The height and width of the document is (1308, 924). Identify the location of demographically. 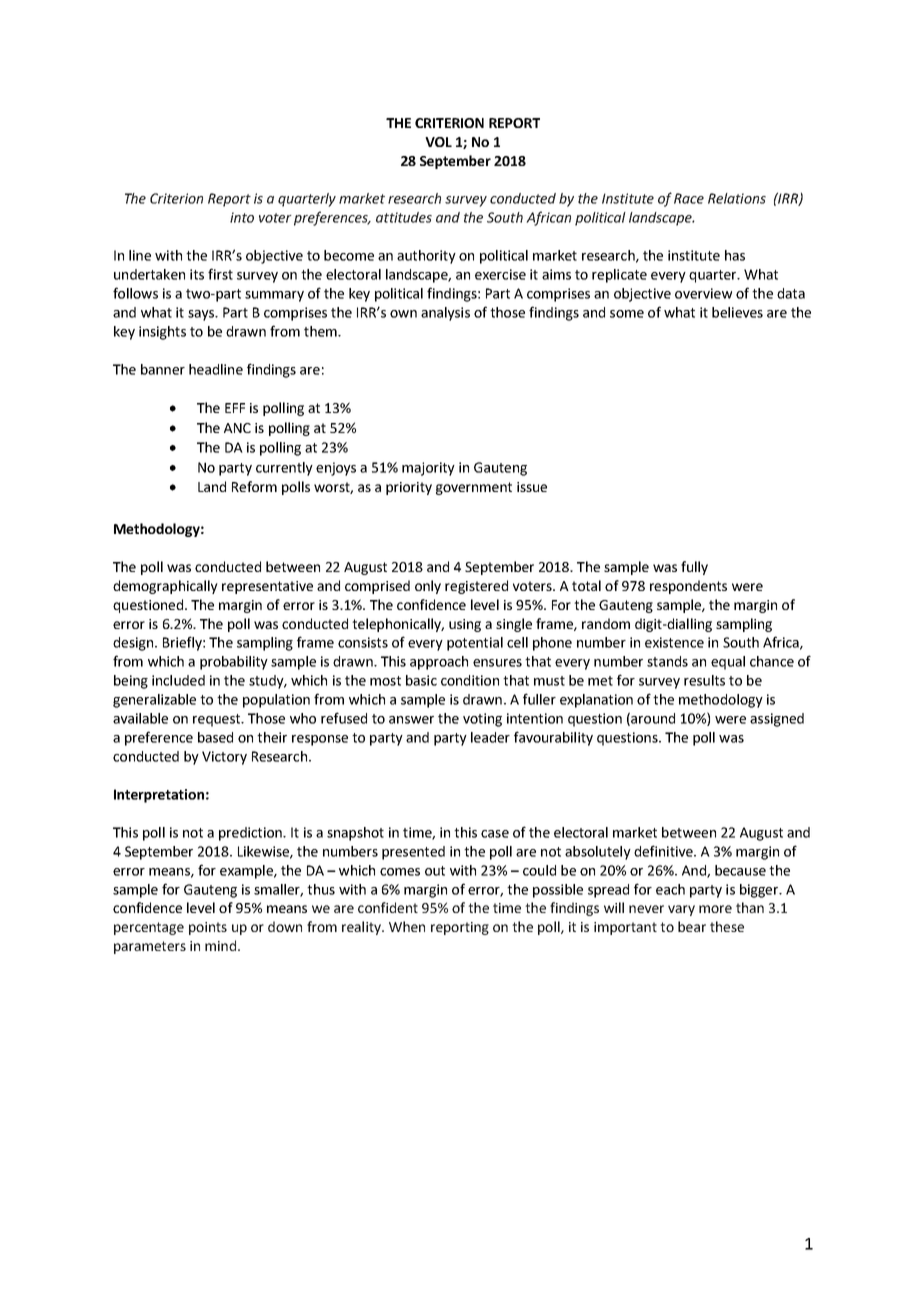
(165, 587).
